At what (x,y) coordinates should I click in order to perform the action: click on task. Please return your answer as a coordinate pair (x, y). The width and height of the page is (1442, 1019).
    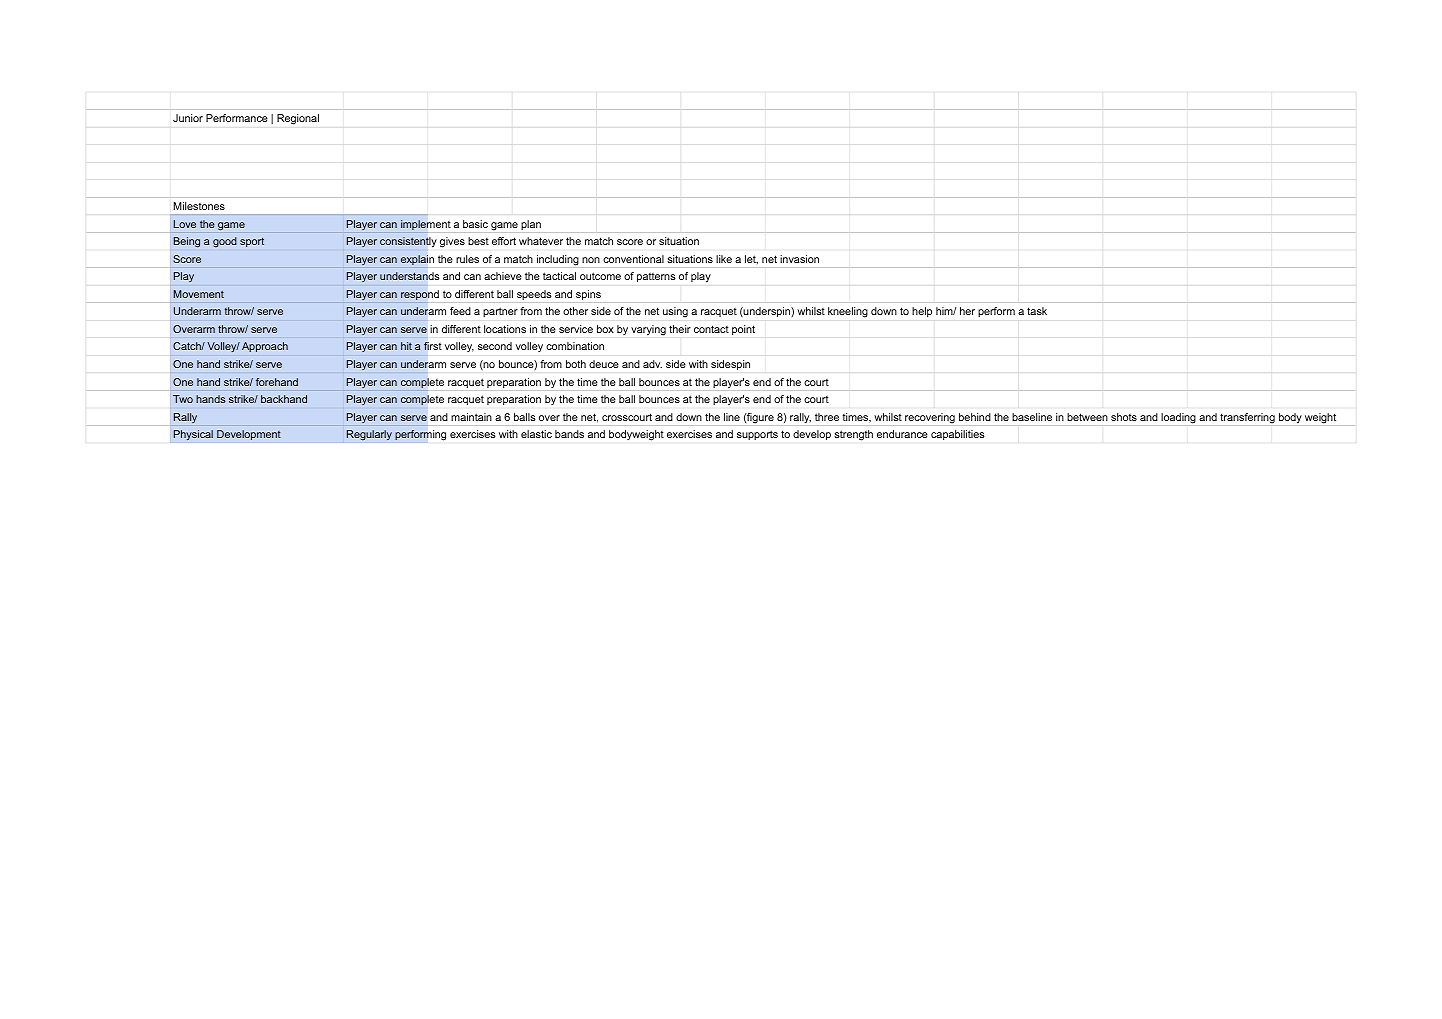
    Looking at the image, I should click on (1037, 311).
